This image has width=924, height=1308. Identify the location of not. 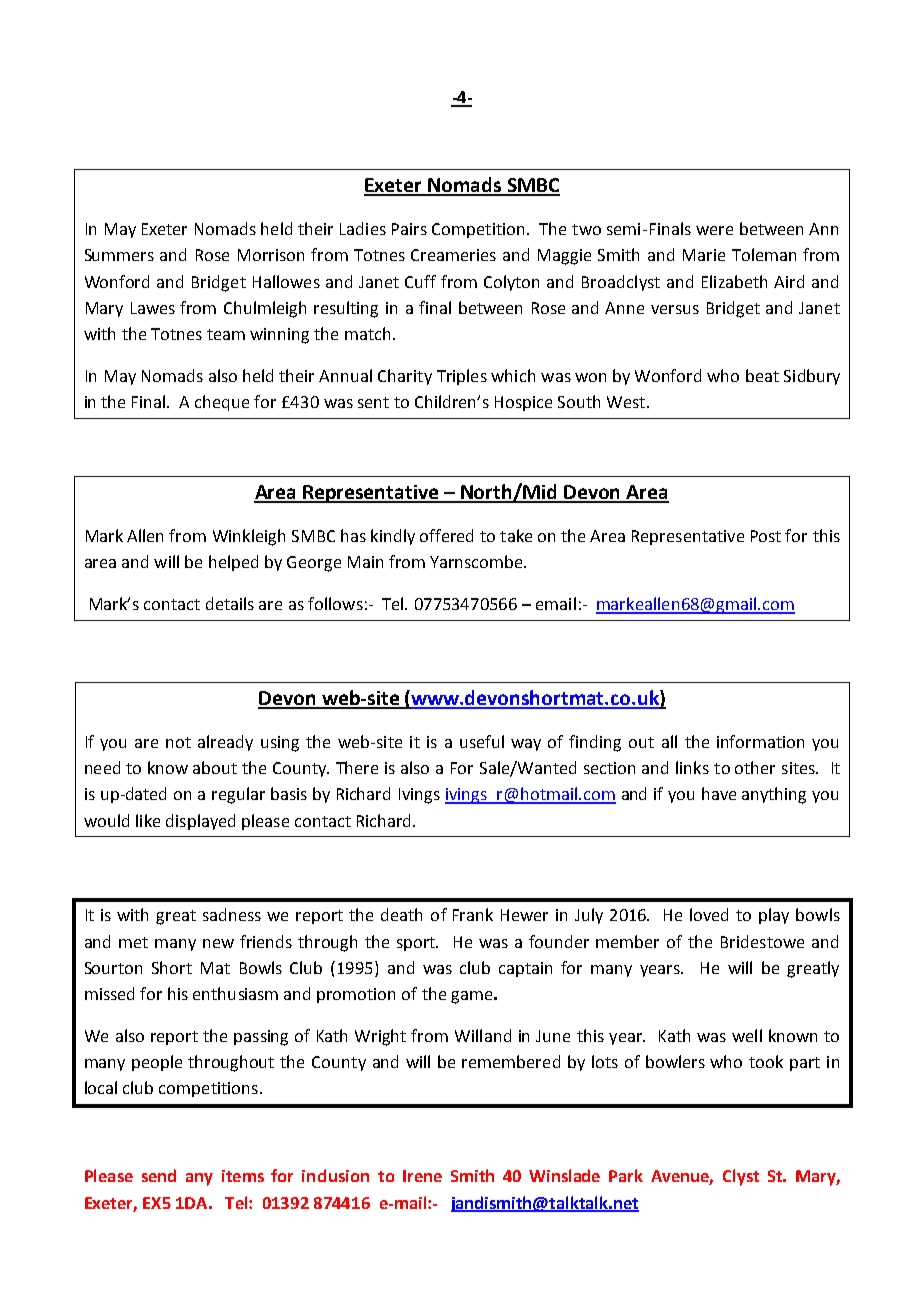
(178, 742).
